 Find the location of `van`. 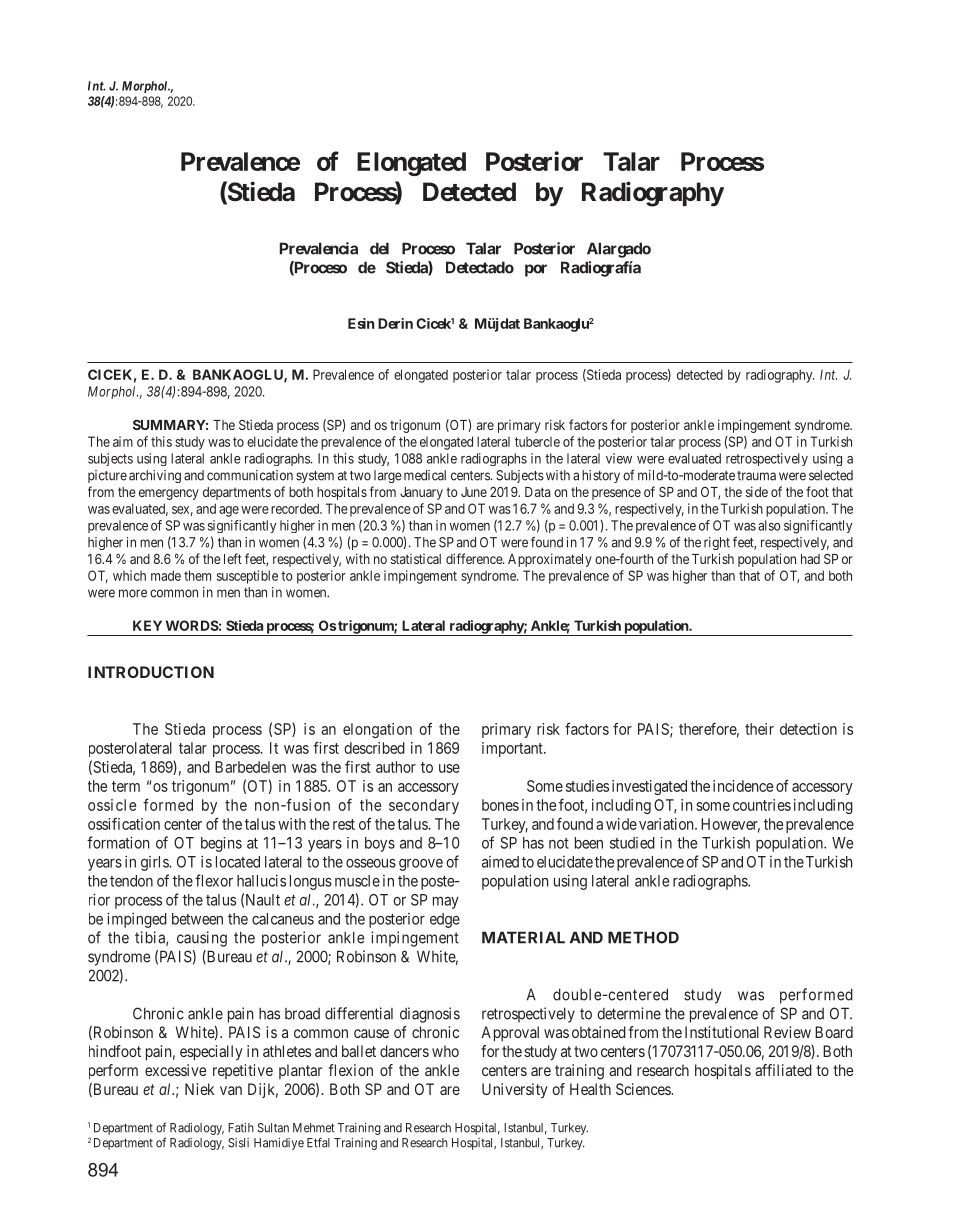

van is located at coordinates (231, 1090).
